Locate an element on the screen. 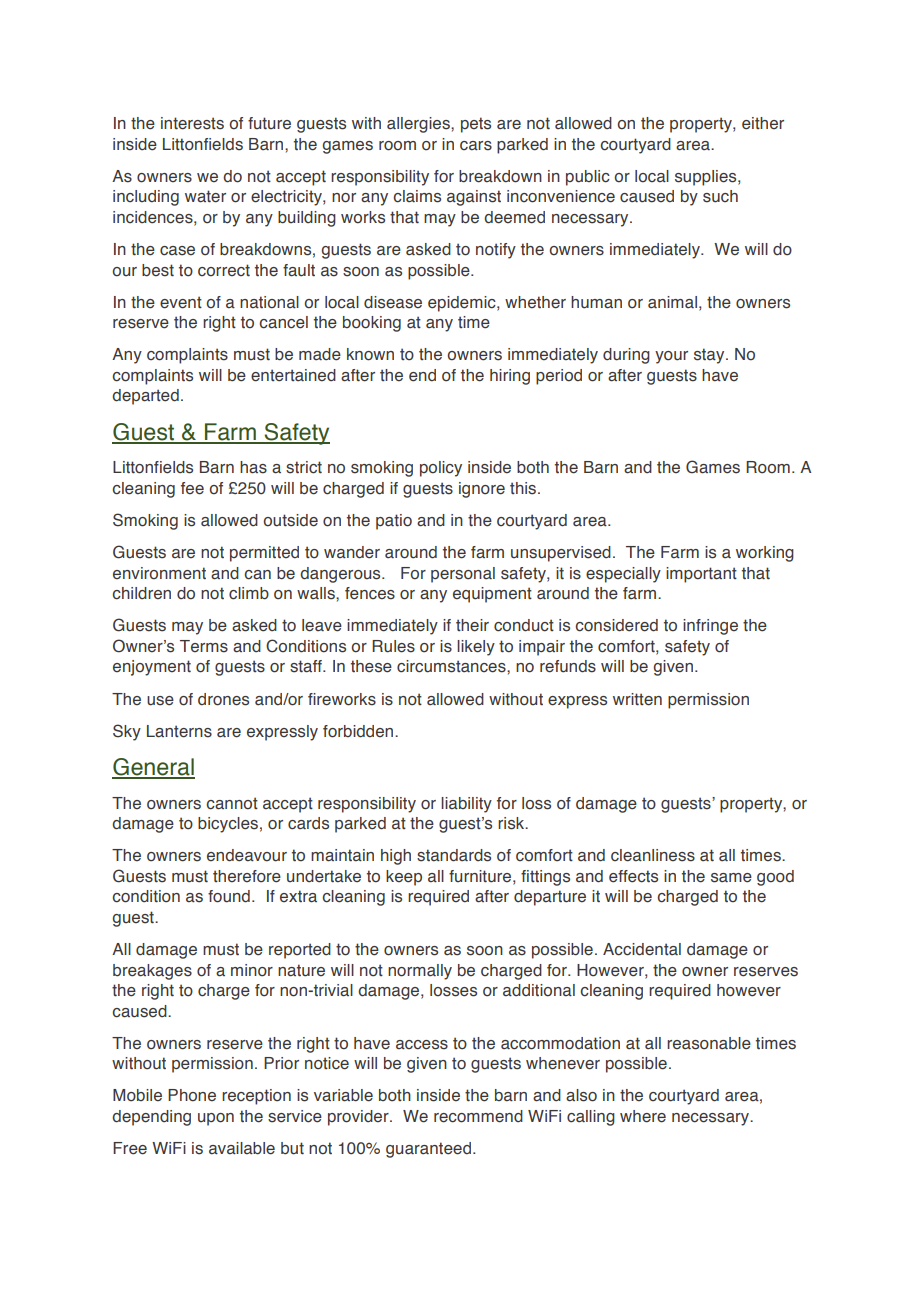 This screenshot has width=924, height=1308. upon is located at coordinates (216, 1119).
